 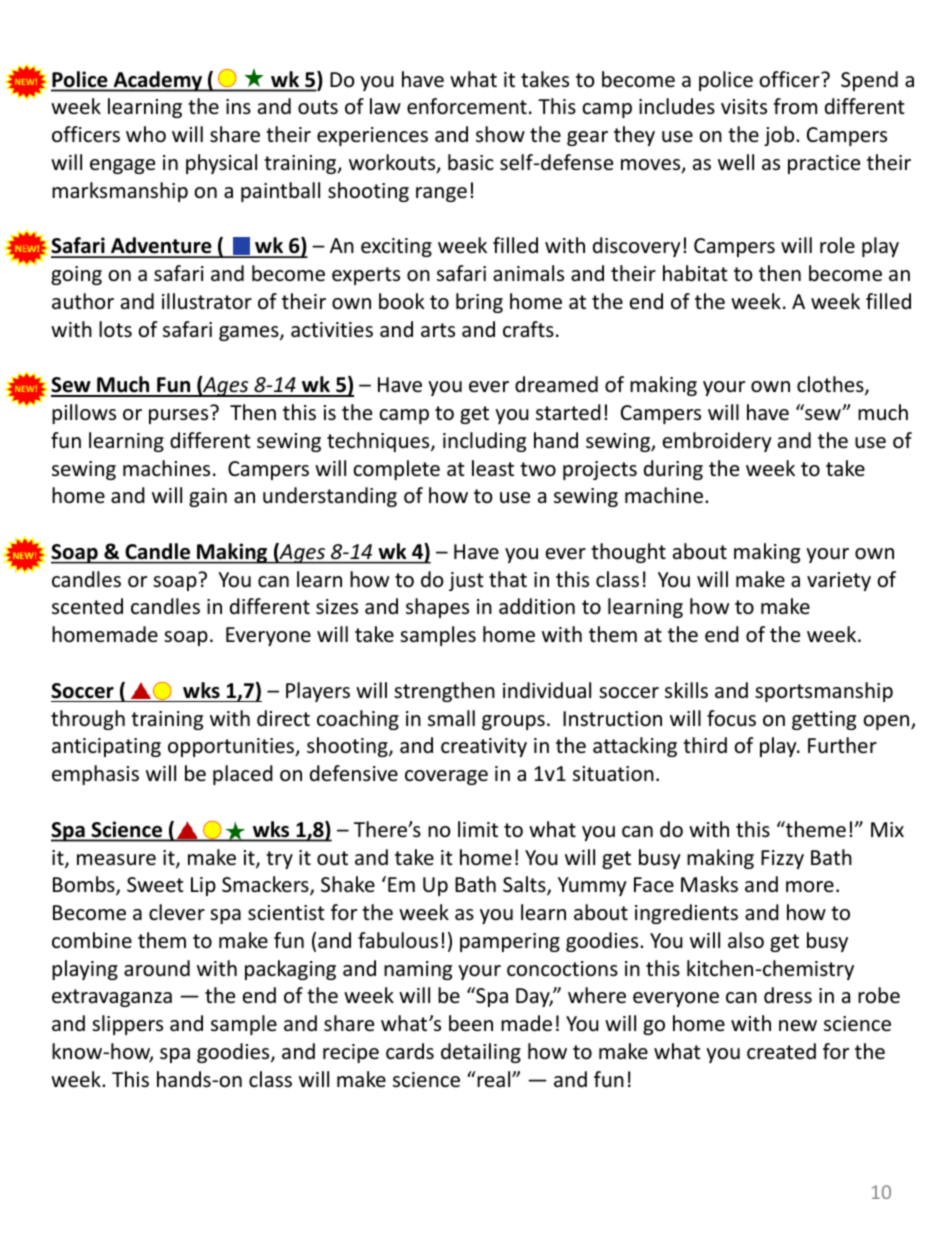 I want to click on variety, so click(x=839, y=581).
